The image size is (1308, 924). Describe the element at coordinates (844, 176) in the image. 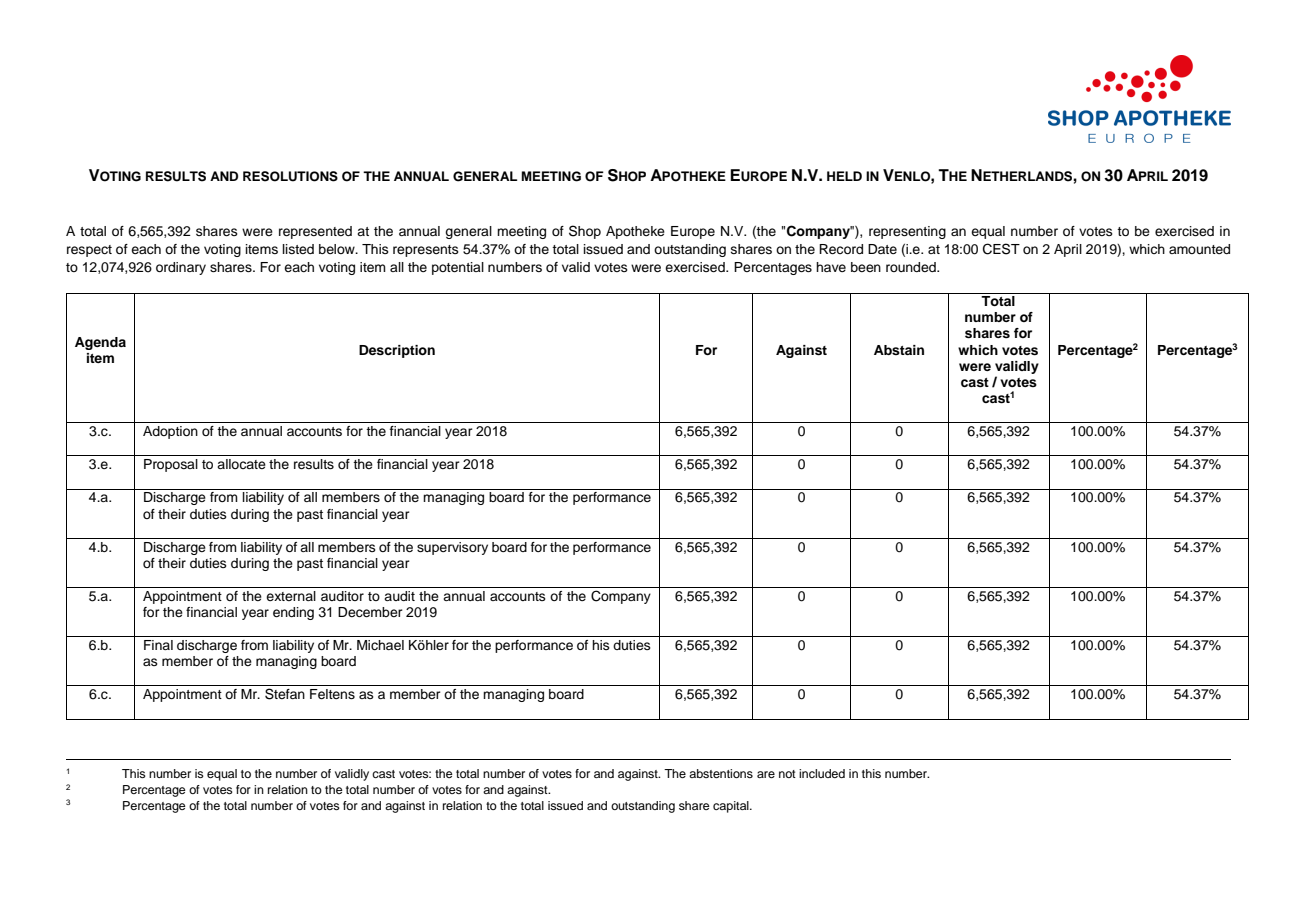

I see `HELD` at that location.
